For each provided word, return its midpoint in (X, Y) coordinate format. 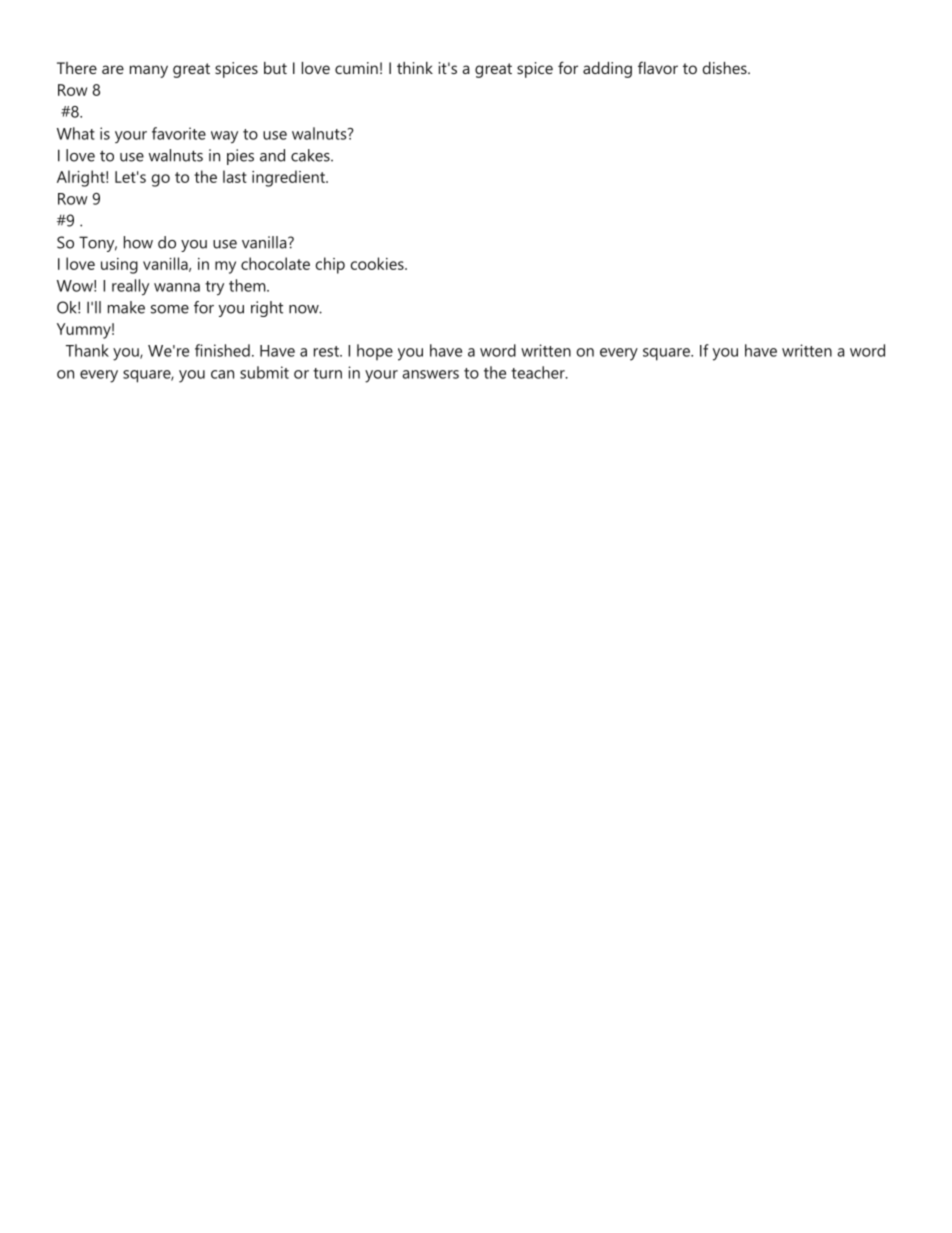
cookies (378, 263)
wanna (177, 287)
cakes (311, 155)
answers (430, 374)
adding (607, 70)
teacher (539, 372)
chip (330, 265)
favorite (179, 133)
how (138, 242)
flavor (658, 67)
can (222, 374)
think (415, 68)
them (248, 285)
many (149, 71)
